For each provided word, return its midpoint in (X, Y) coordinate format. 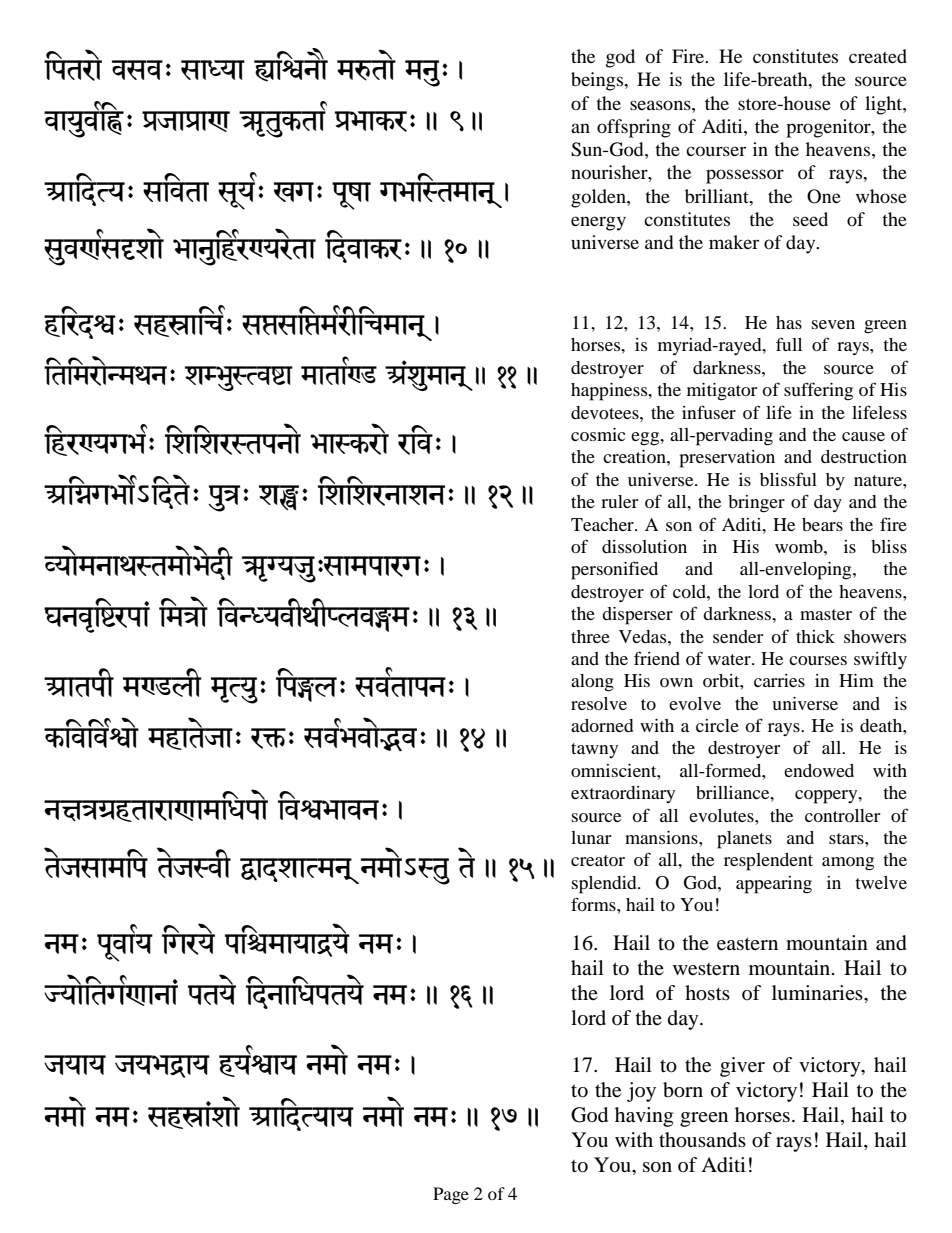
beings (598, 81)
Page (451, 1195)
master (826, 614)
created (878, 56)
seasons (661, 105)
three (590, 636)
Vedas (644, 636)
